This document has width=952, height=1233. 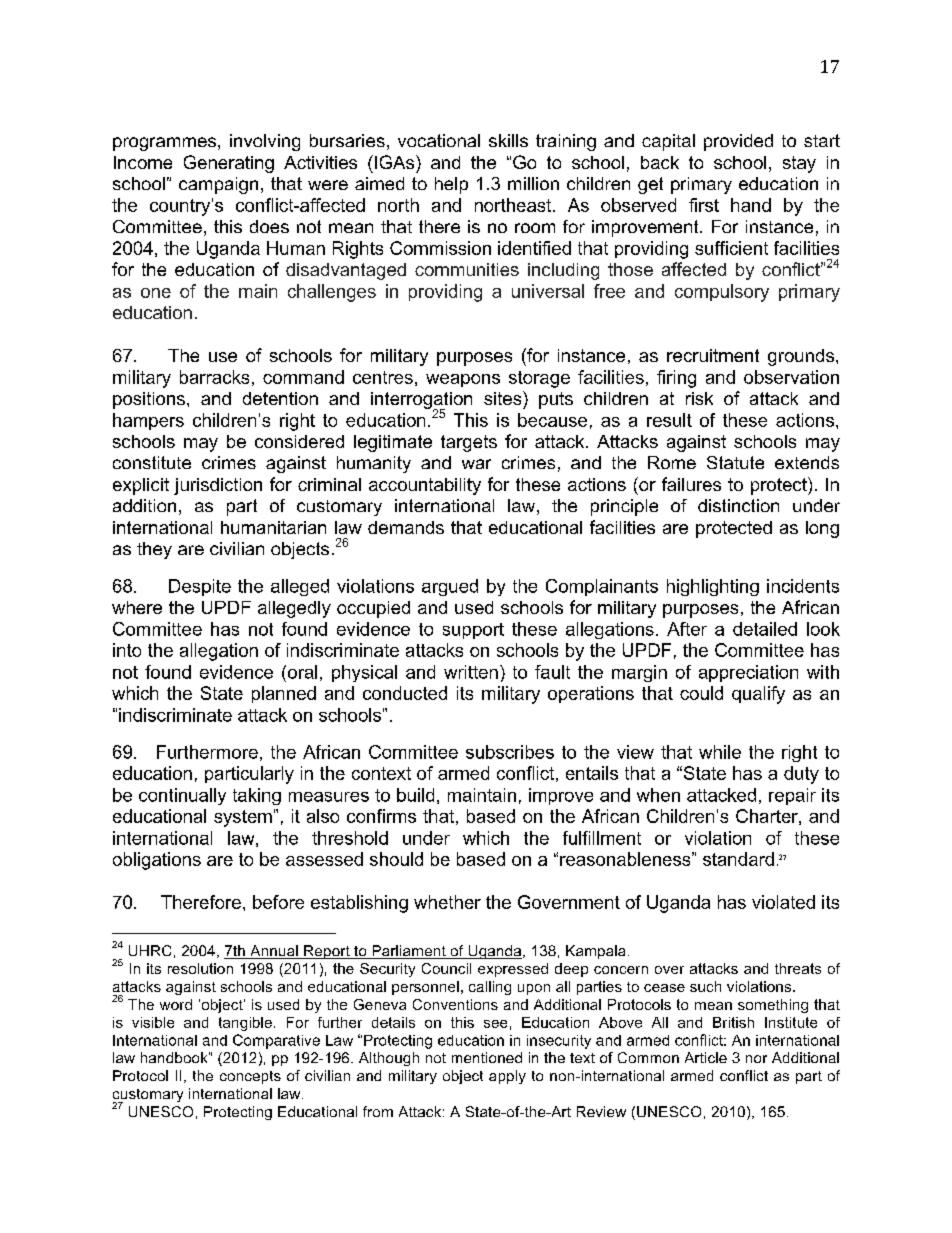 I want to click on before, so click(x=278, y=902).
